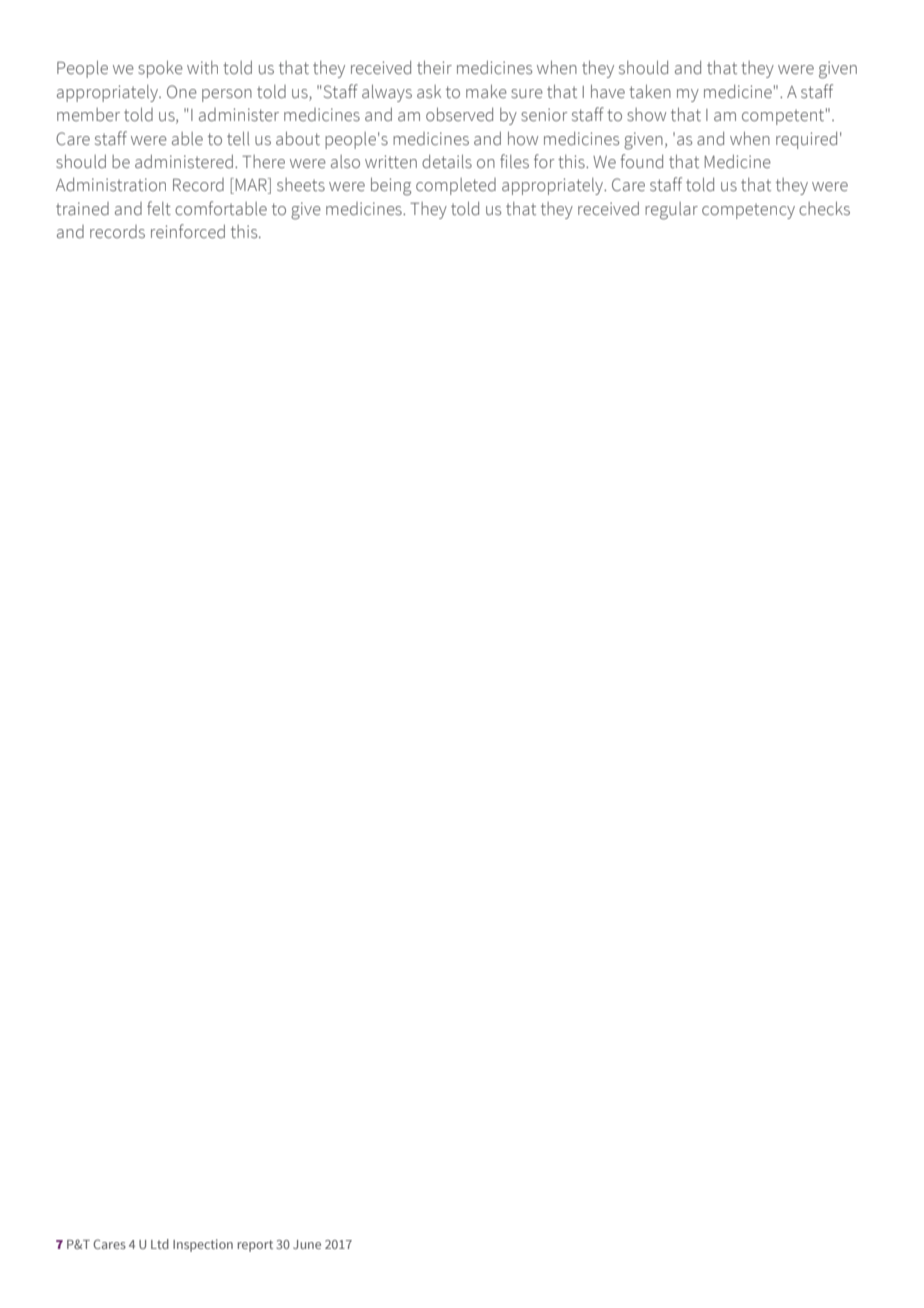  What do you see at coordinates (182, 92) in the screenshot?
I see `One` at bounding box center [182, 92].
